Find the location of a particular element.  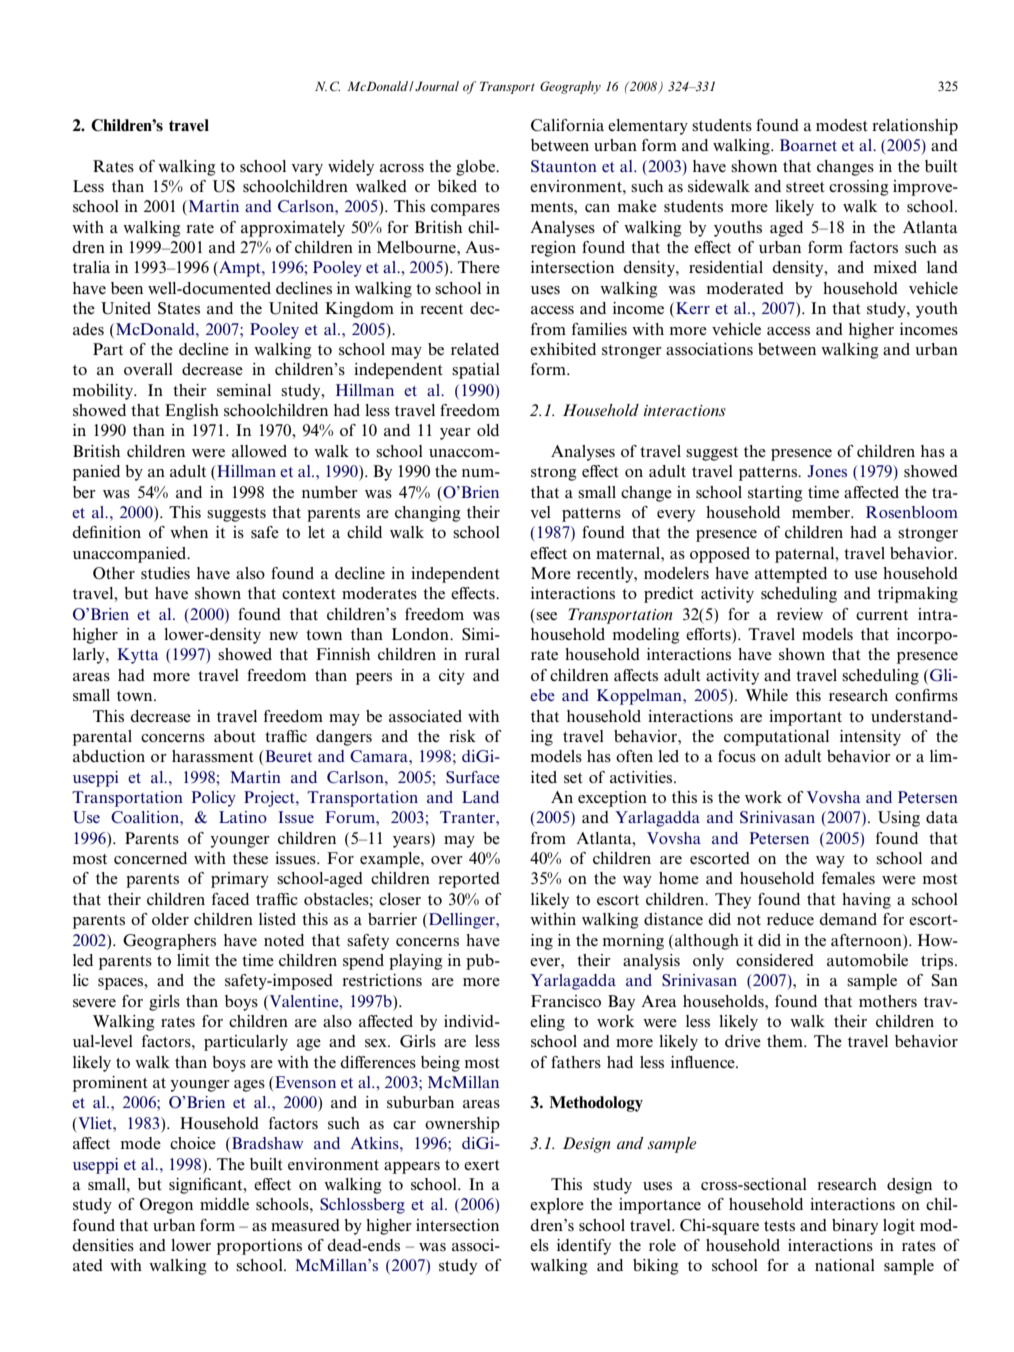

Jones is located at coordinates (827, 471).
